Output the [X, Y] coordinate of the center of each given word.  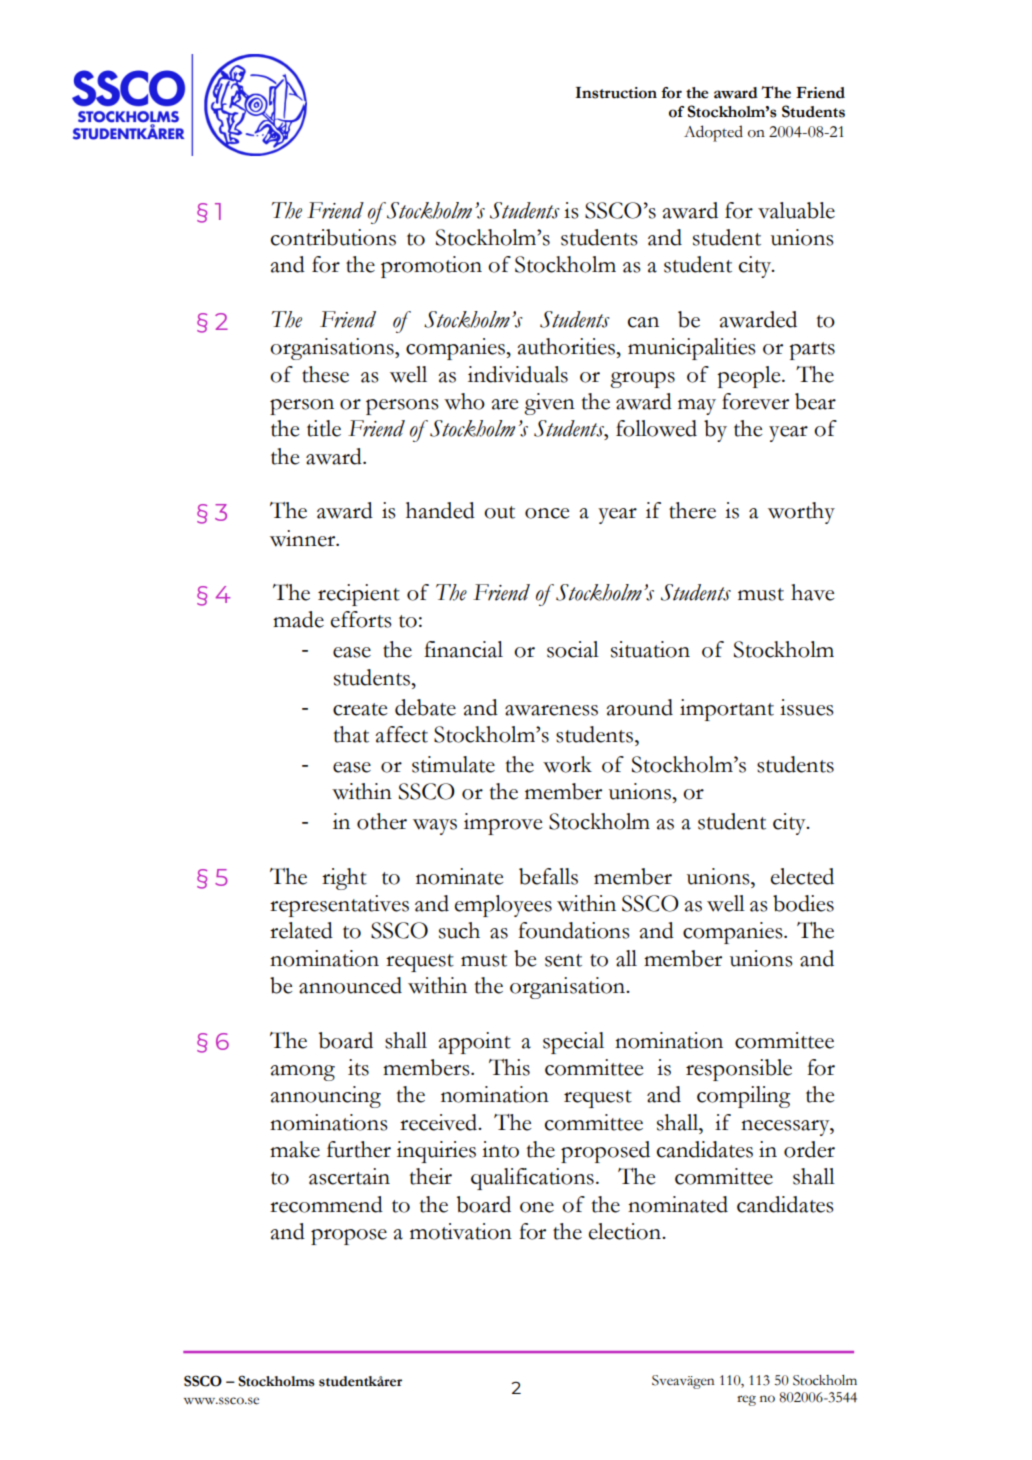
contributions [333, 237]
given [549, 404]
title [324, 428]
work [567, 764]
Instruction [616, 93]
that [351, 734]
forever [755, 401]
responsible [739, 1070]
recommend [326, 1204]
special [573, 1043]
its [358, 1067]
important [727, 710]
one [537, 1207]
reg [746, 1400]
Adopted [713, 133]
